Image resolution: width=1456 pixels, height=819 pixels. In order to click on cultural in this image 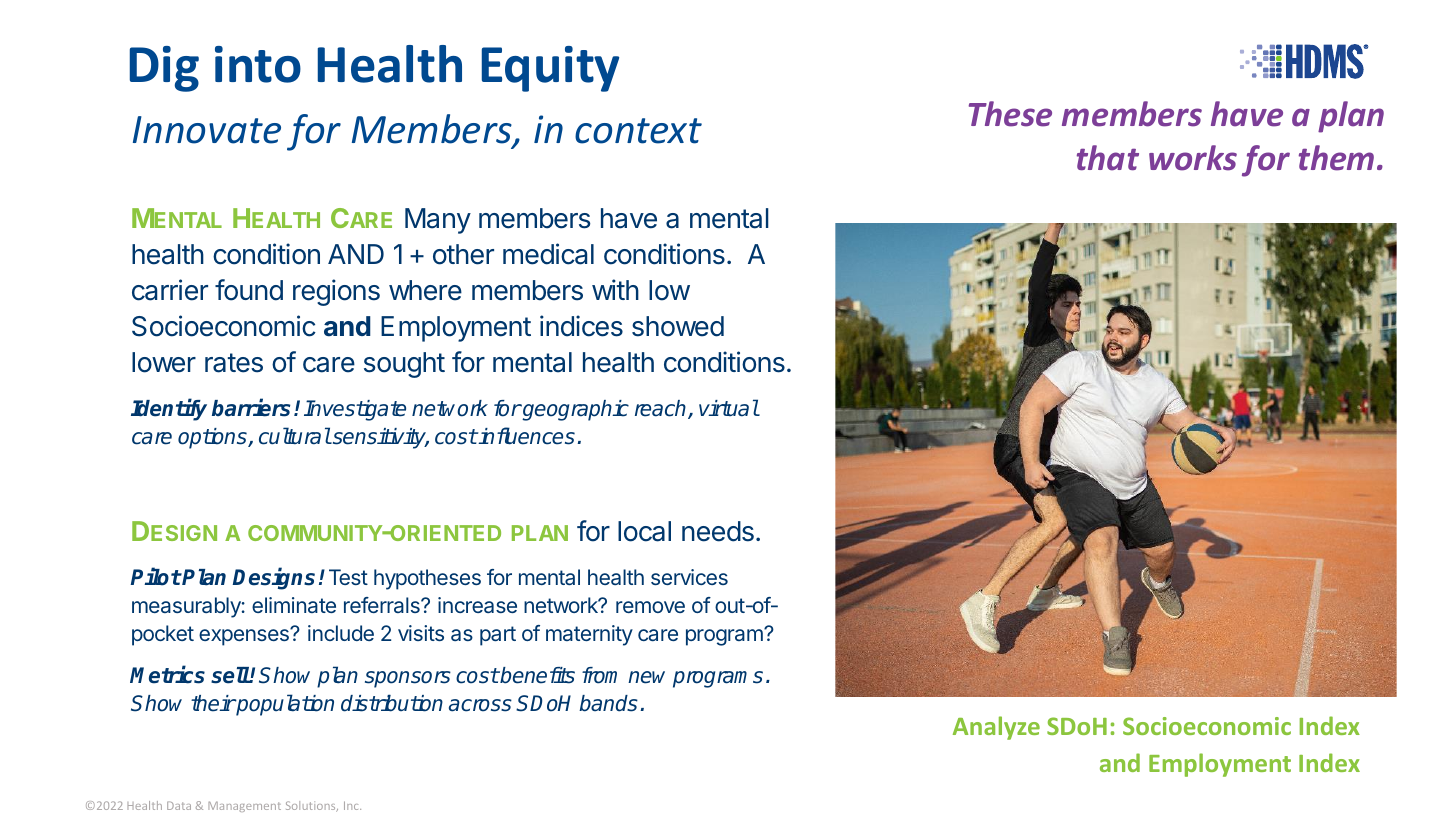, I will do `click(295, 436)`.
